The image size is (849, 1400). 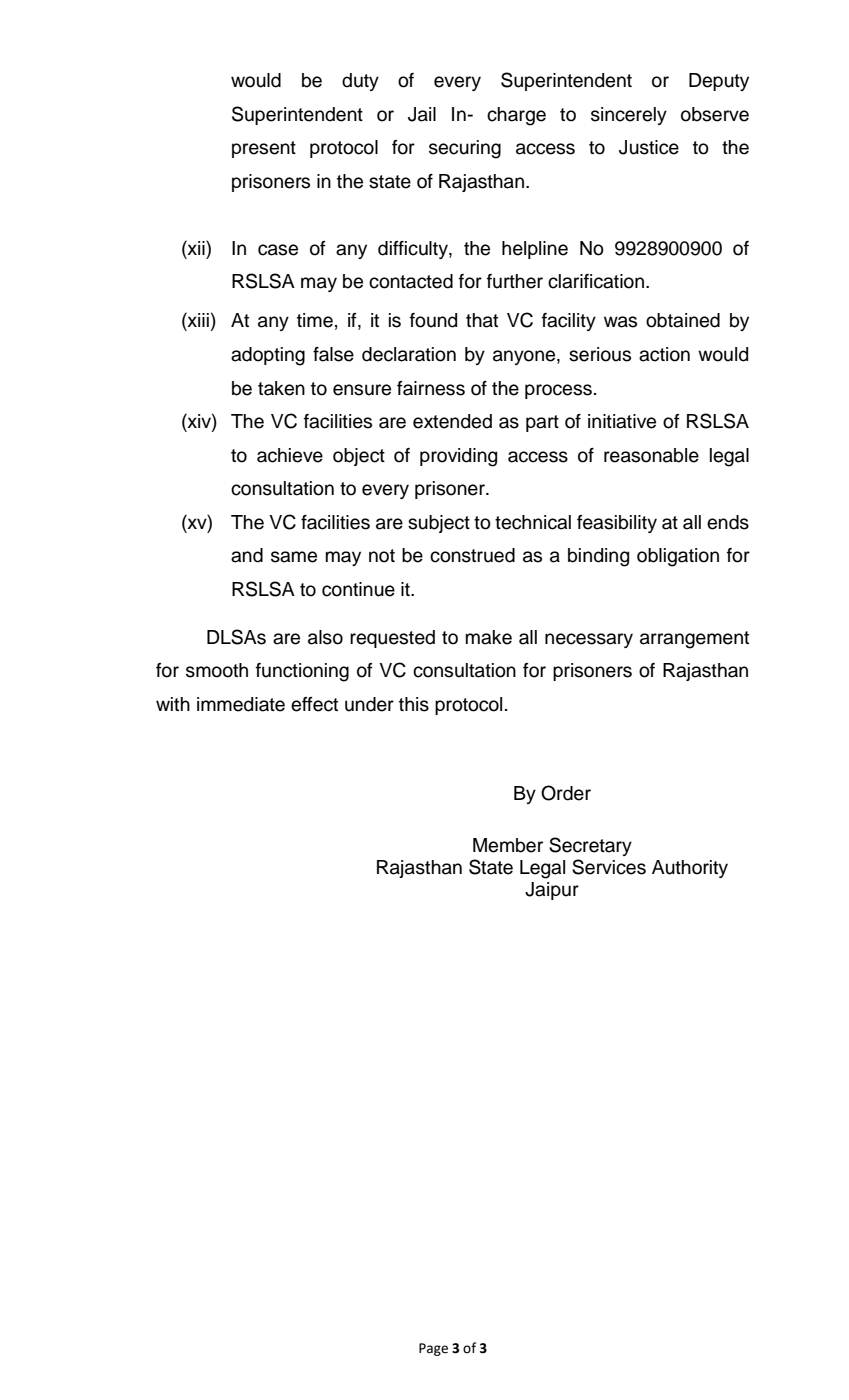 What do you see at coordinates (247, 555) in the document?
I see `and` at bounding box center [247, 555].
